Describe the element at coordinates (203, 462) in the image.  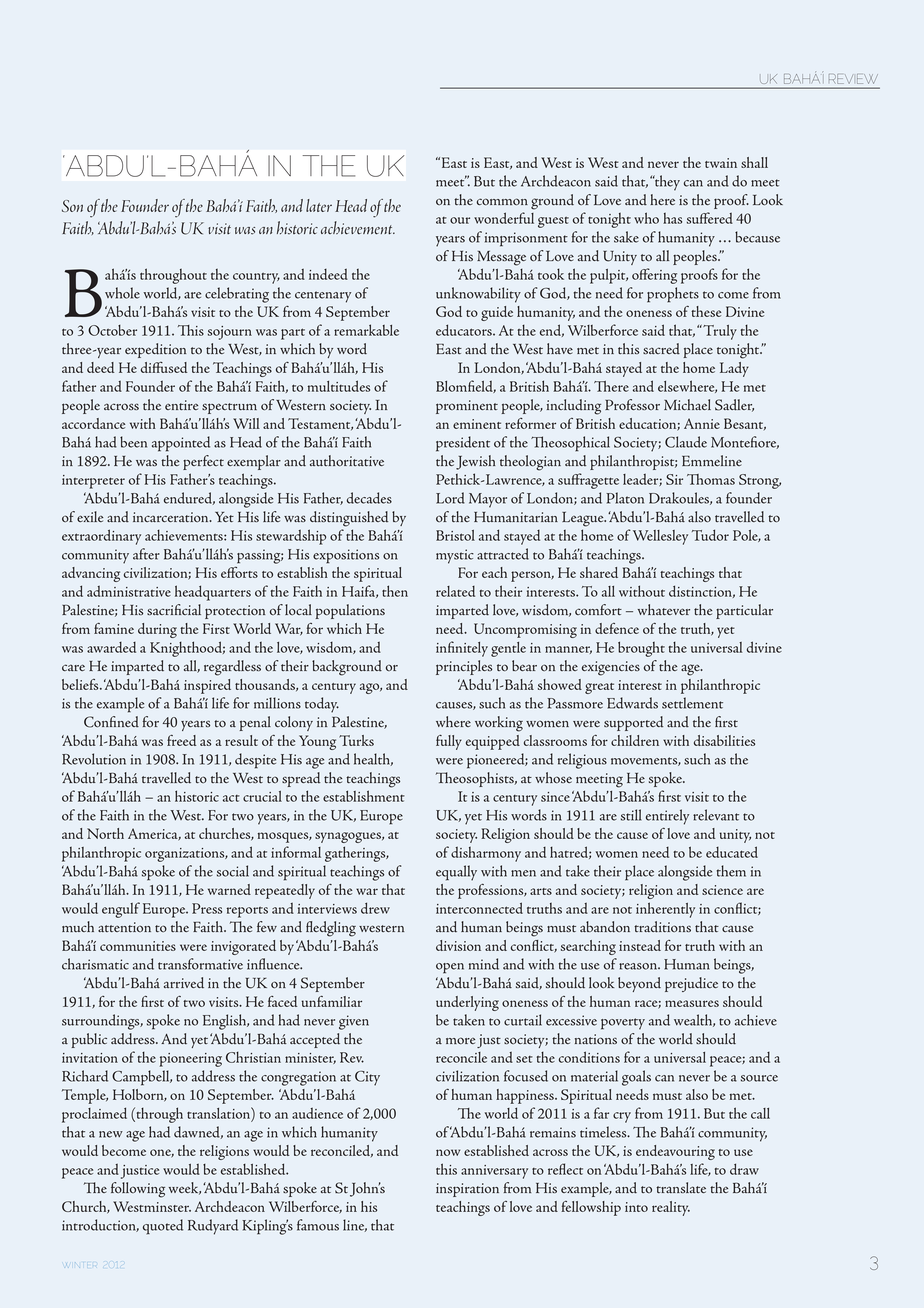
I see `perfect` at that location.
